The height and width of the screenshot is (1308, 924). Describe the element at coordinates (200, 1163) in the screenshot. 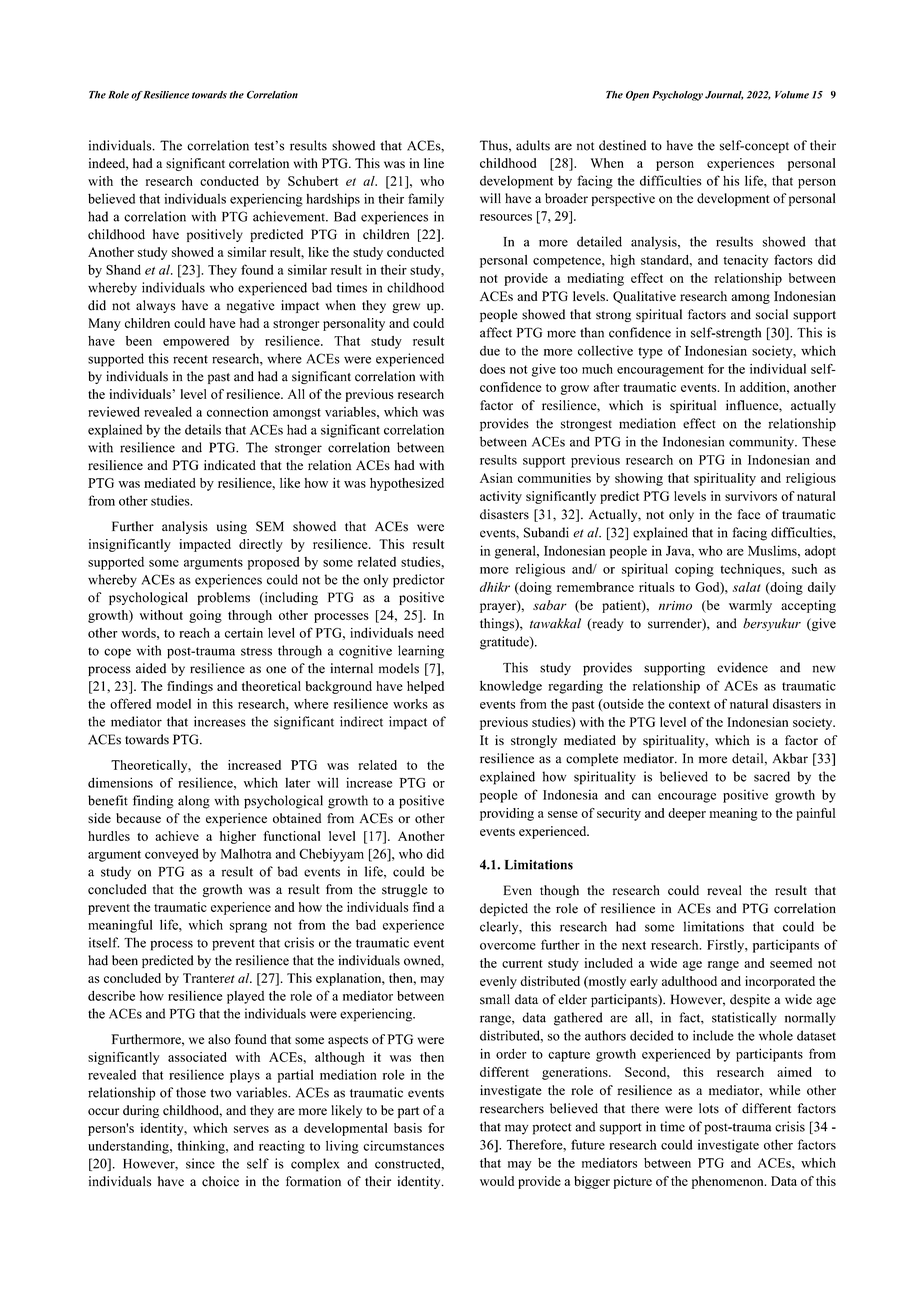

I see `since` at that location.
